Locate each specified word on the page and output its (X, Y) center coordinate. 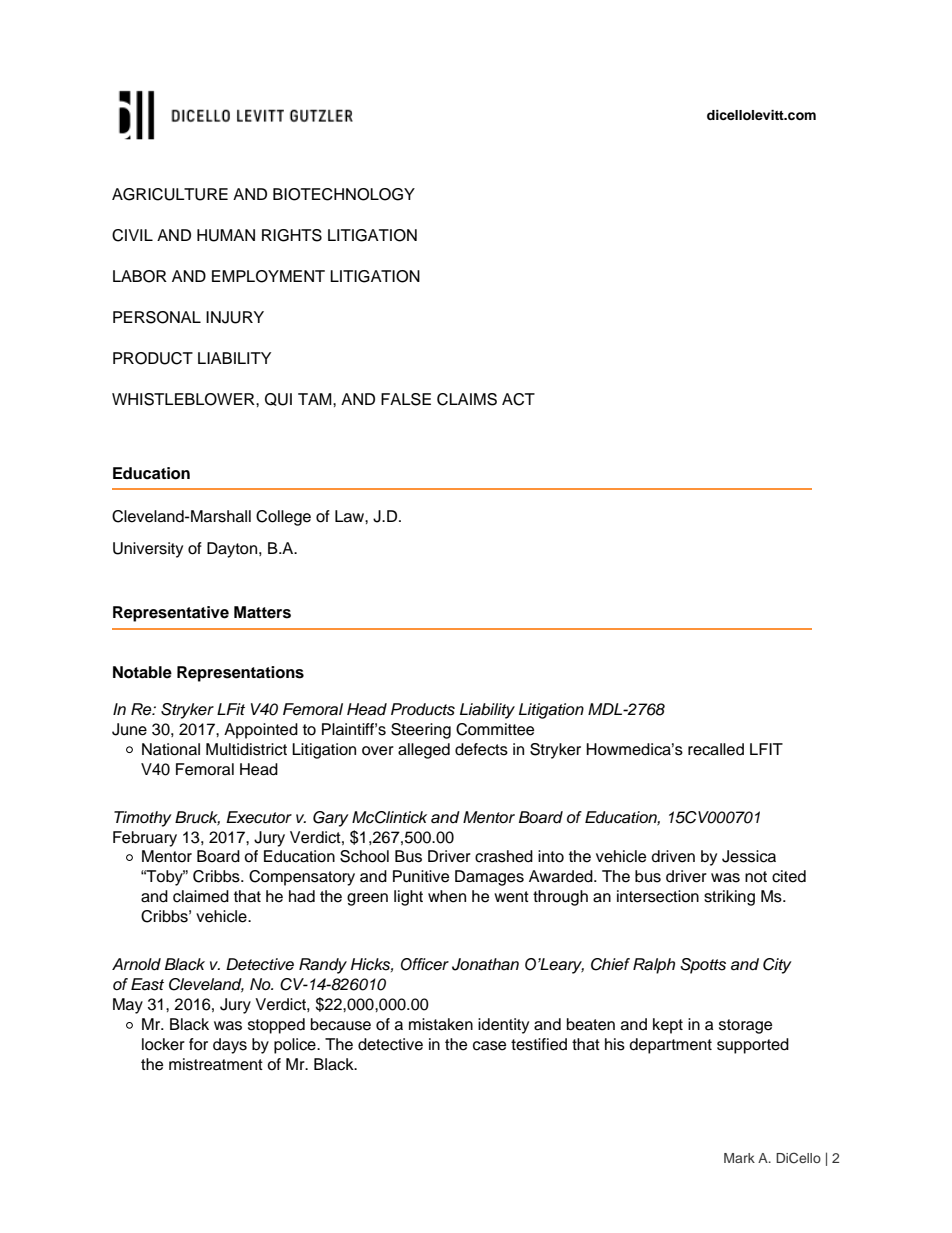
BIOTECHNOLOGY (344, 194)
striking (729, 898)
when (447, 896)
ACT (518, 399)
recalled (716, 749)
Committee (495, 729)
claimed (201, 896)
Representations (240, 674)
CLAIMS (467, 399)
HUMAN (226, 235)
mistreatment (216, 1064)
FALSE (406, 399)
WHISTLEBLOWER (184, 399)
